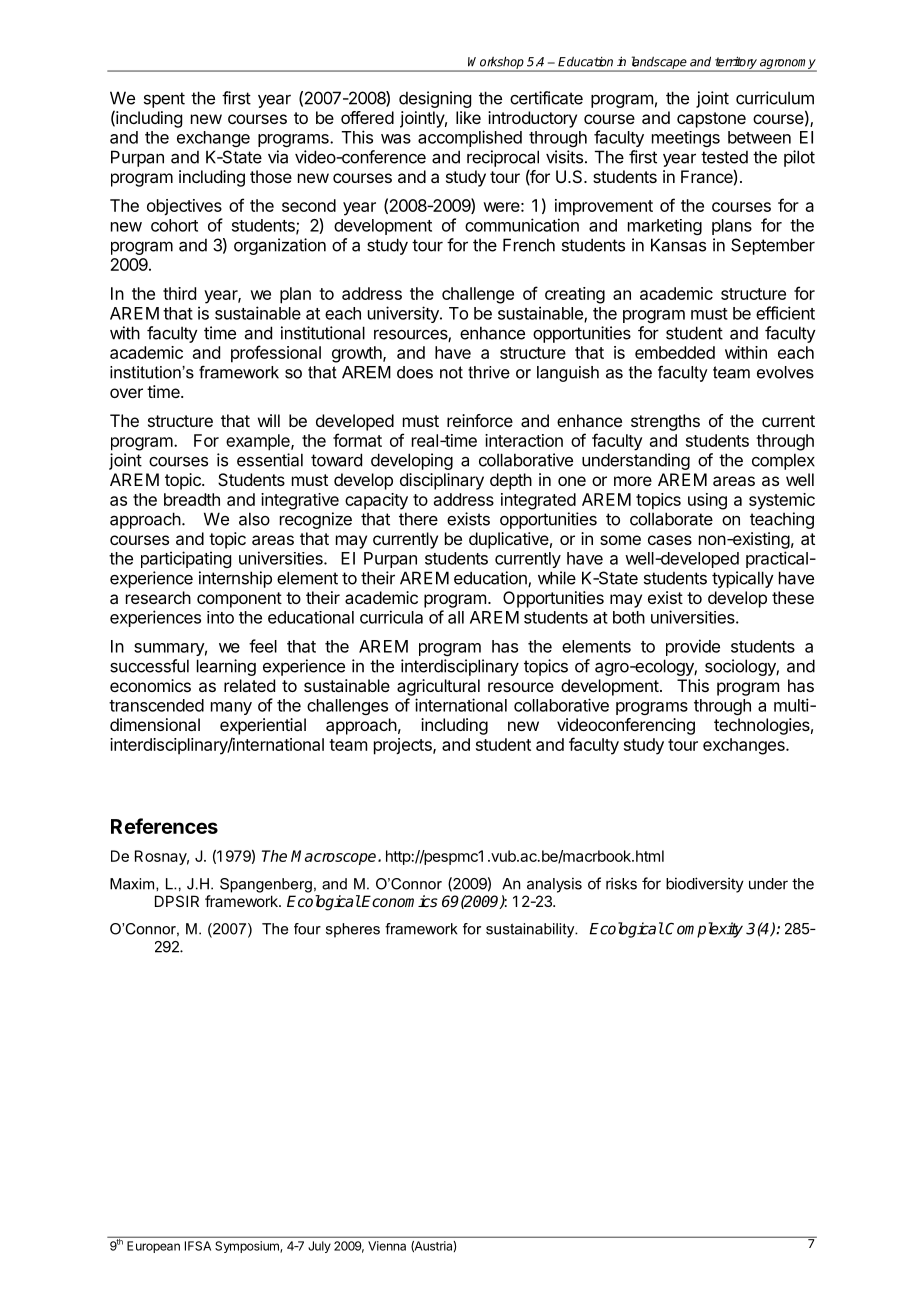 The width and height of the image is (924, 1308). Describe the element at coordinates (468, 117) in the image. I see `like` at that location.
